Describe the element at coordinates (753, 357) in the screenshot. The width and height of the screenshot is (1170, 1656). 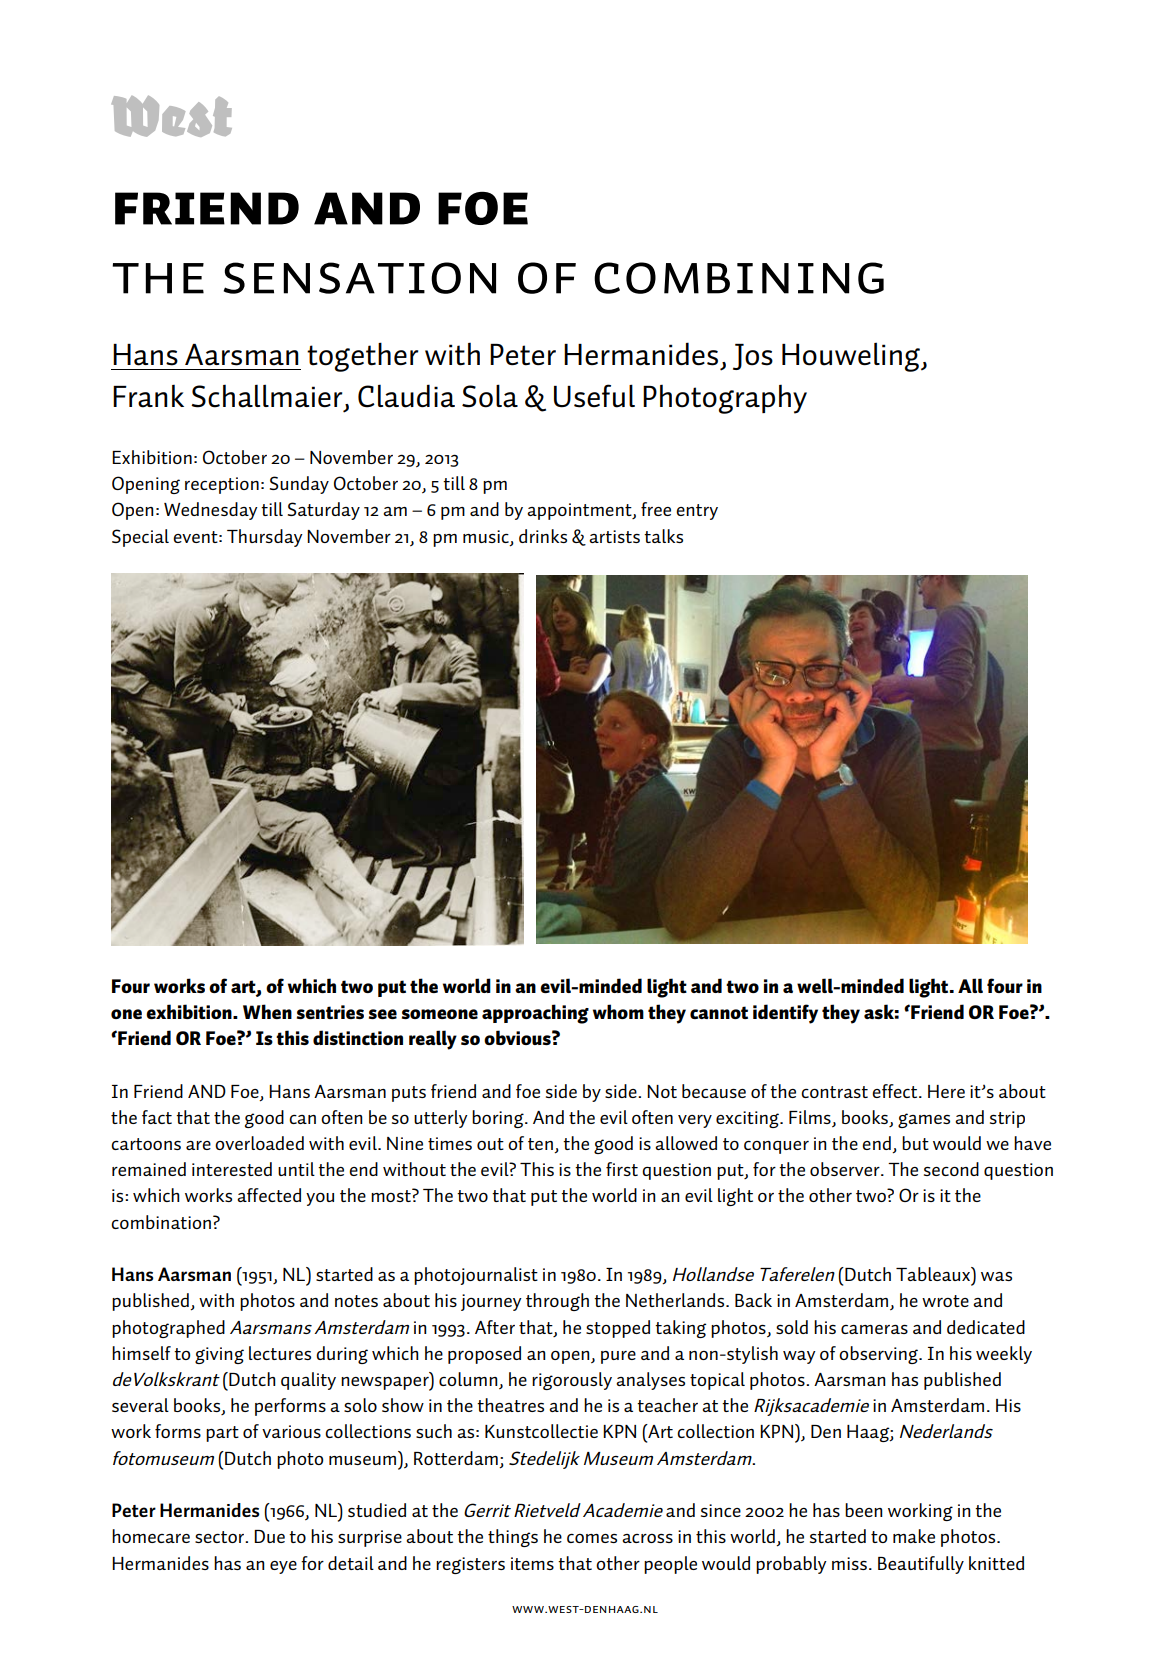
I see `Jos` at that location.
